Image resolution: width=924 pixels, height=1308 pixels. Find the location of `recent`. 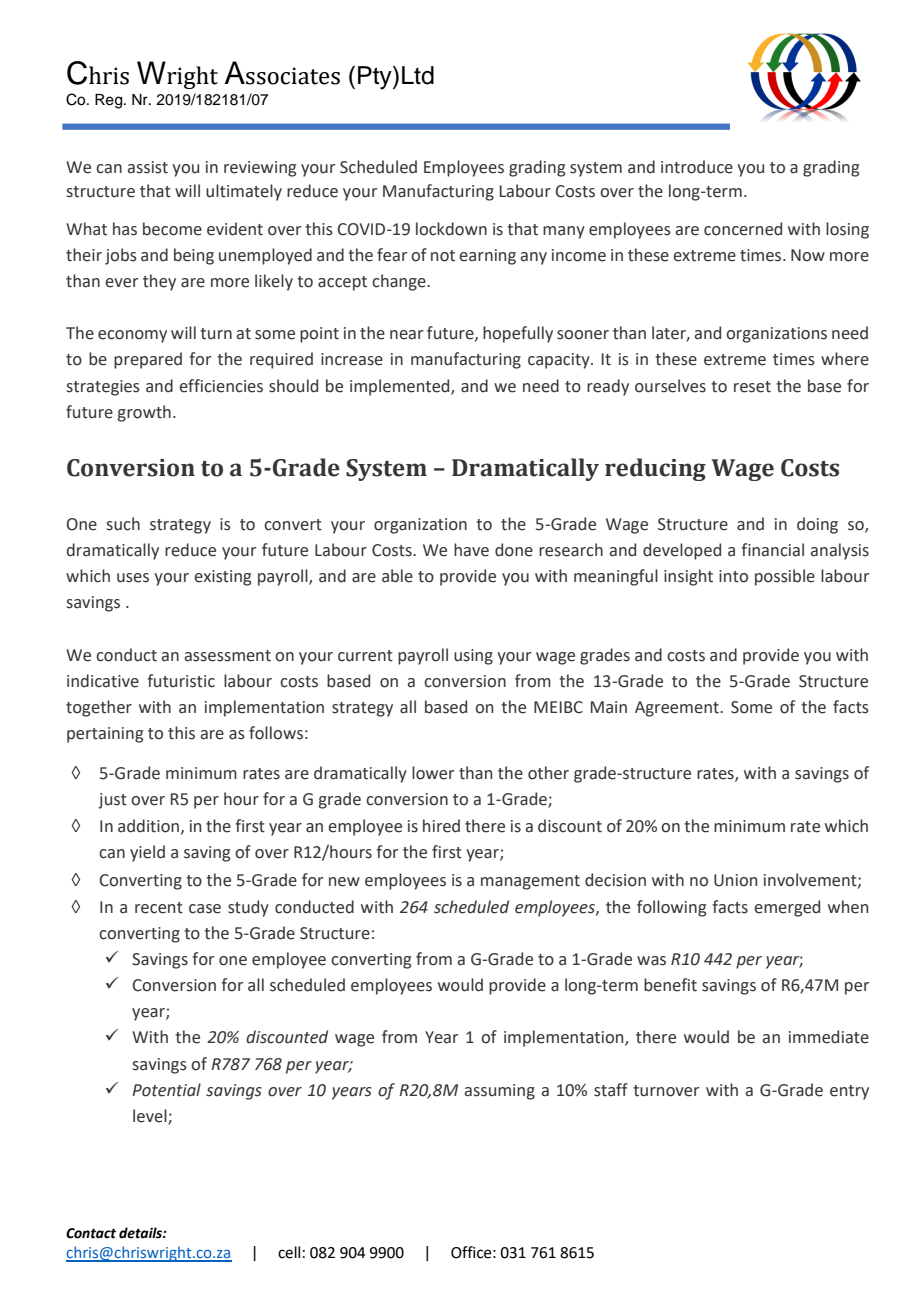

recent is located at coordinates (159, 908).
